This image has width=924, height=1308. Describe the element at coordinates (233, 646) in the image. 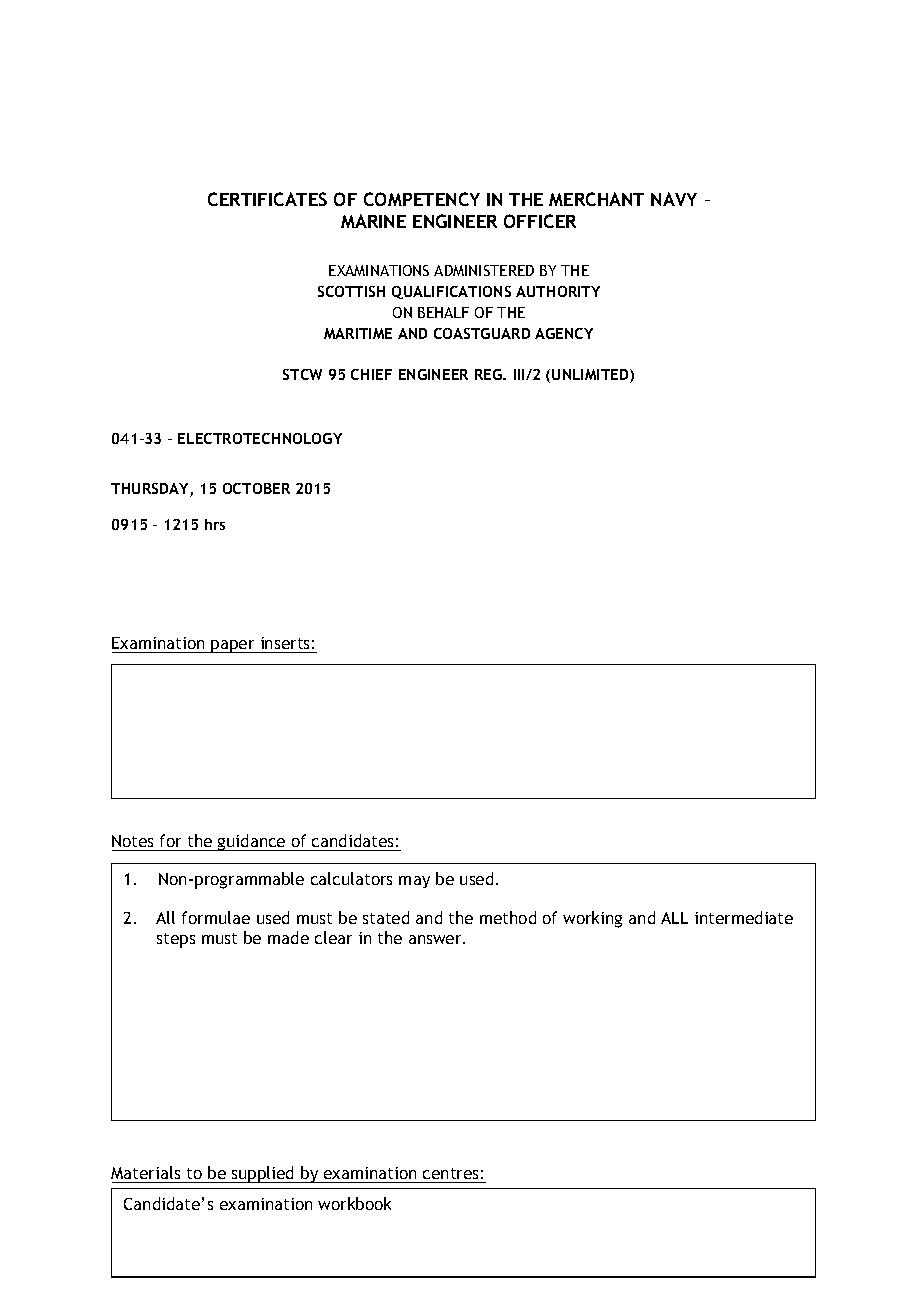

I see `paper` at that location.
